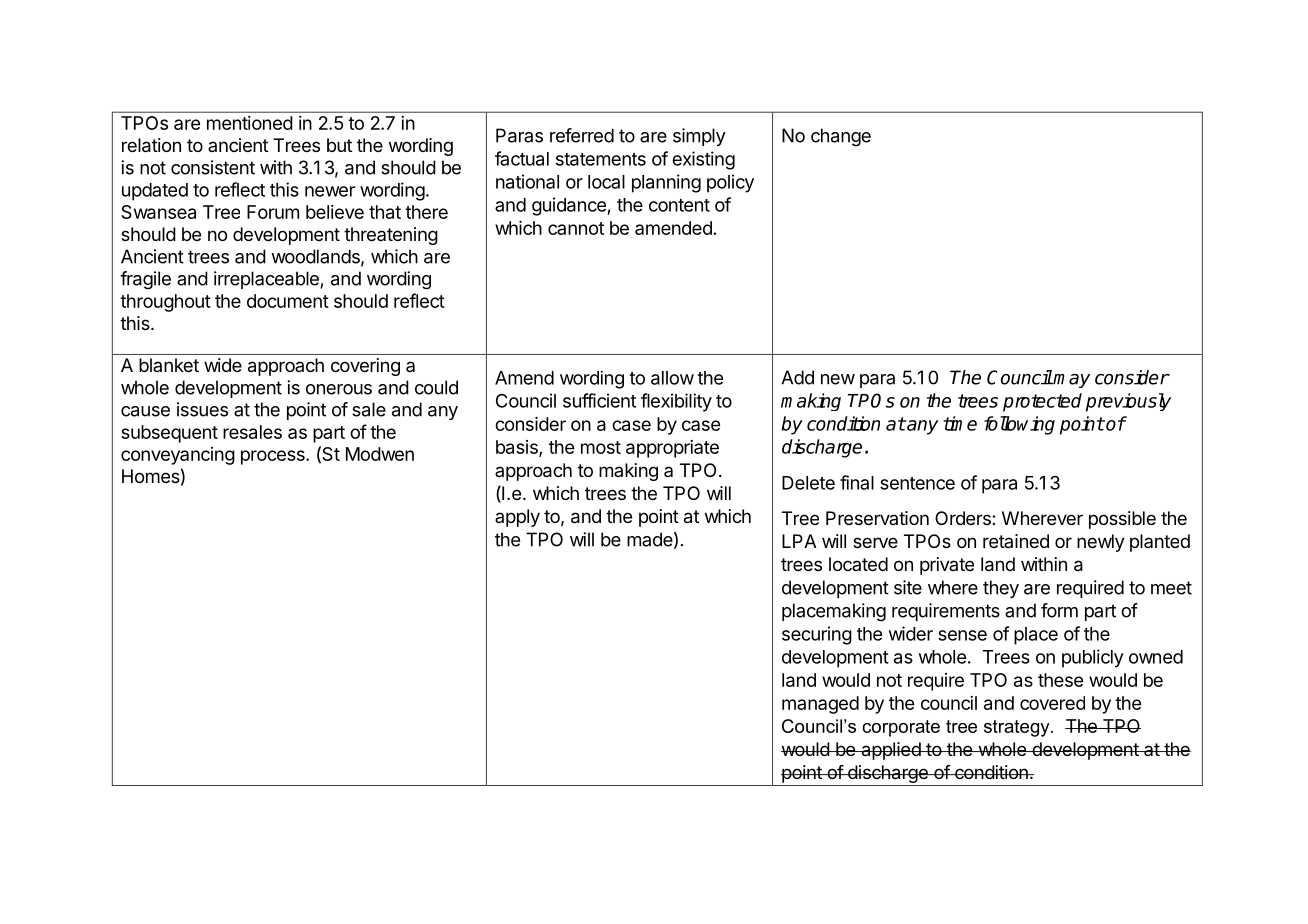  What do you see at coordinates (1018, 728) in the screenshot?
I see `strategy` at bounding box center [1018, 728].
